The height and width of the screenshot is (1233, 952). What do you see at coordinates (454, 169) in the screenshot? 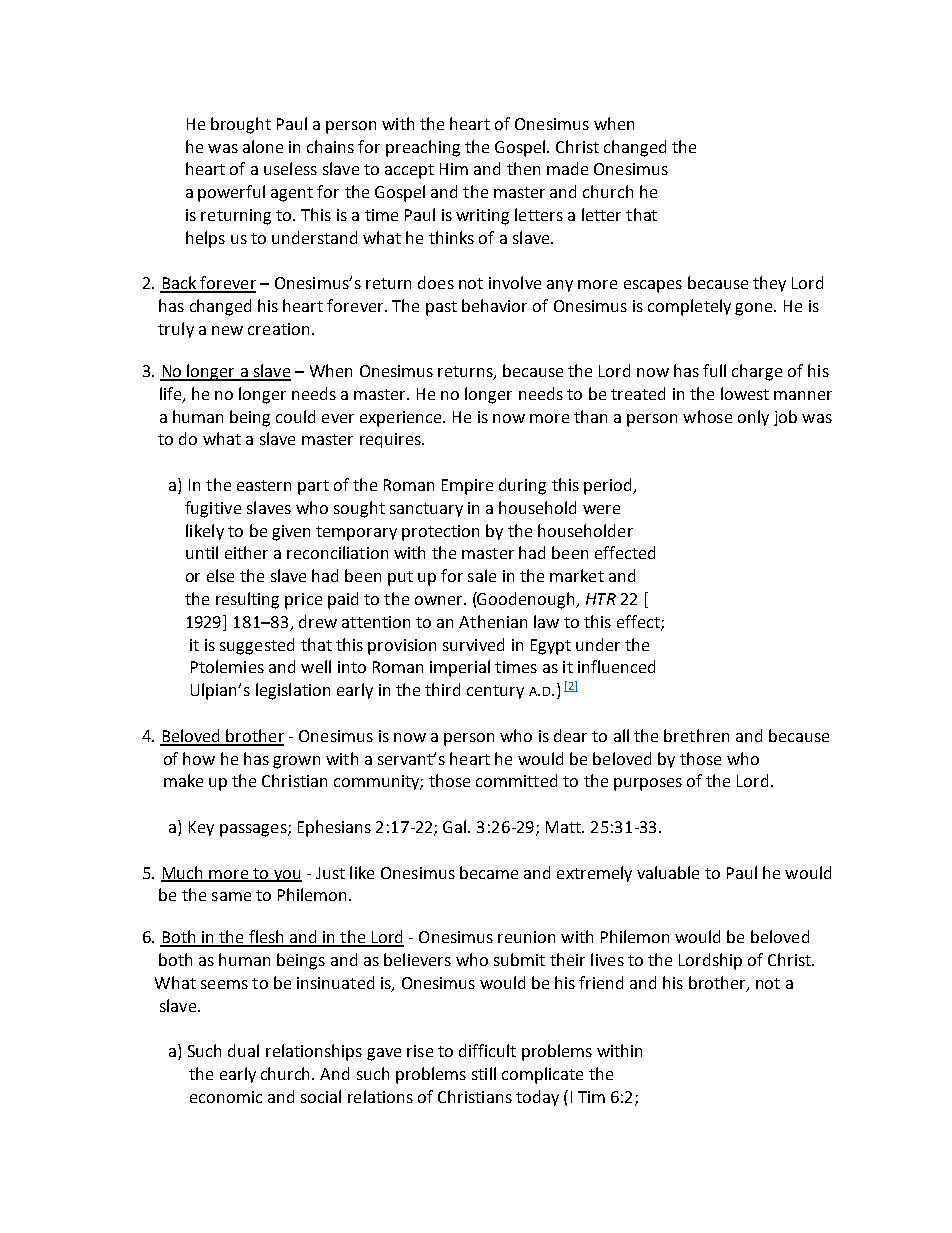
I see `Him` at bounding box center [454, 169].
